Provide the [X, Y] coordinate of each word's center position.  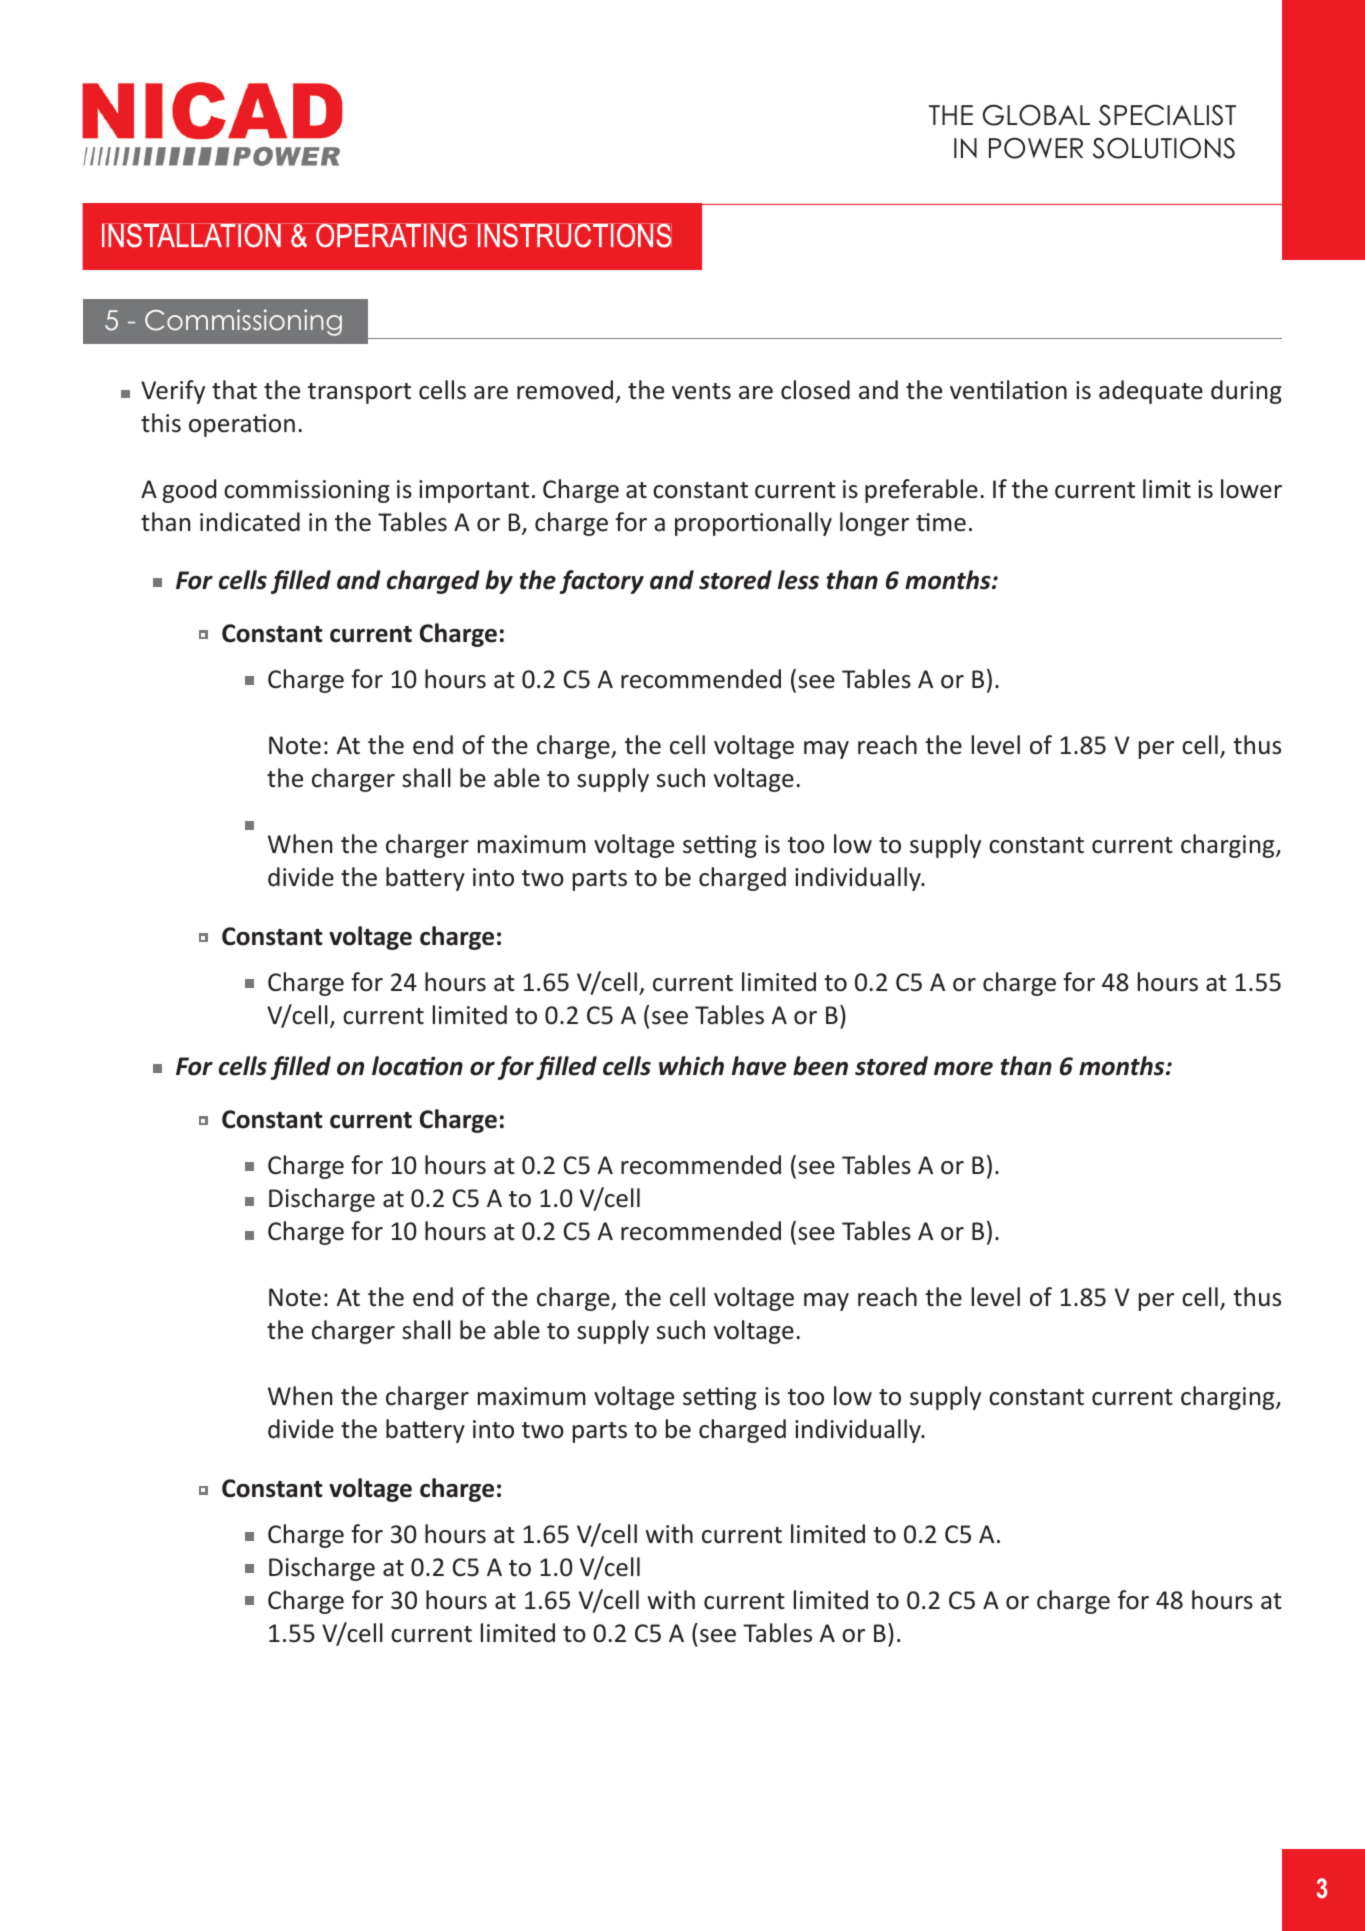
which [691, 1066]
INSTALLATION [192, 235]
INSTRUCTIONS [573, 235]
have [759, 1066]
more [963, 1069]
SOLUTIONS [1164, 148]
